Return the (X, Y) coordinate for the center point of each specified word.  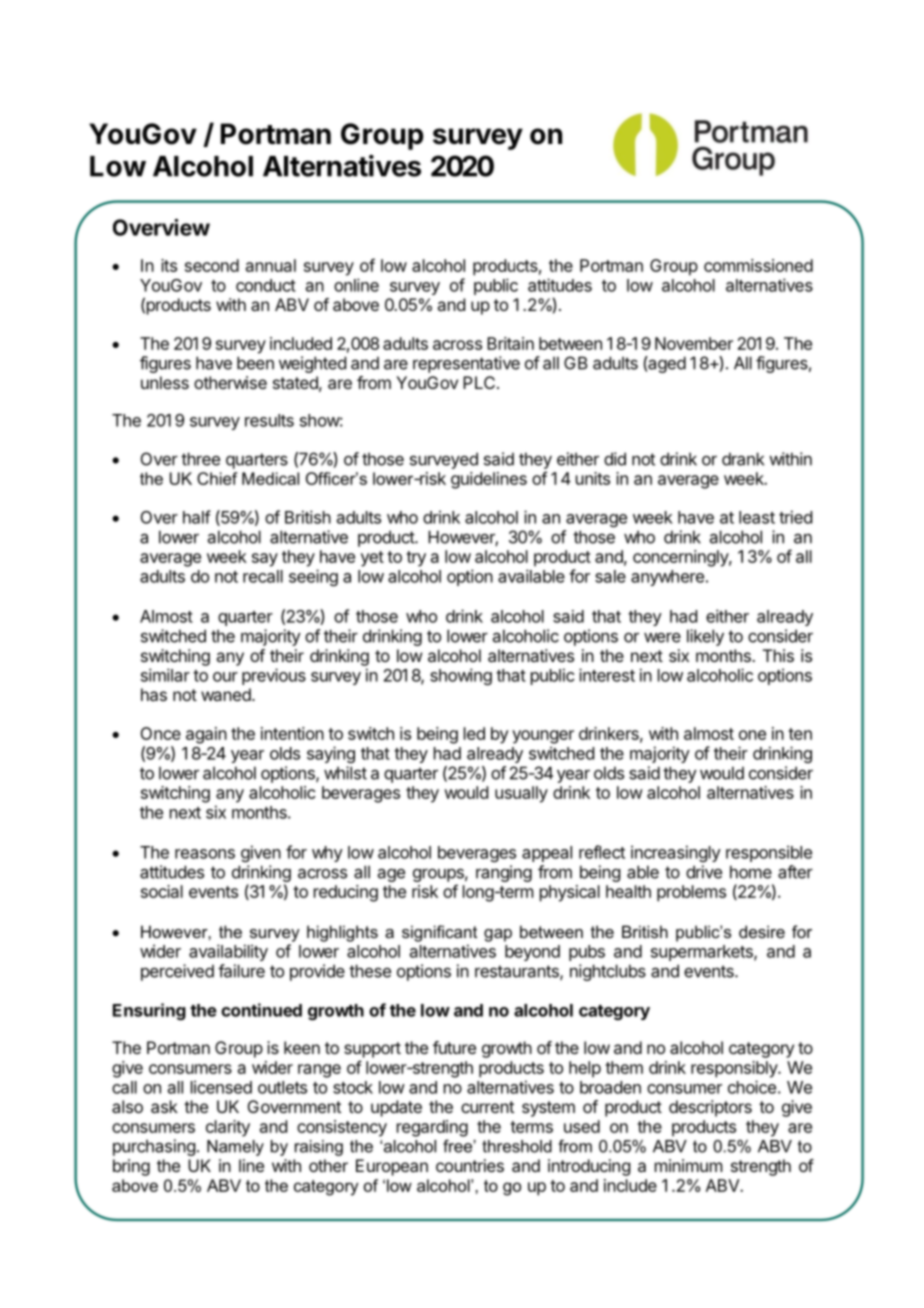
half (197, 517)
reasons (205, 854)
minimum (688, 1165)
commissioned (758, 265)
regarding (432, 1128)
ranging (504, 873)
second (212, 265)
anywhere (667, 578)
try (416, 559)
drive (704, 872)
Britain (510, 343)
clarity (228, 1128)
